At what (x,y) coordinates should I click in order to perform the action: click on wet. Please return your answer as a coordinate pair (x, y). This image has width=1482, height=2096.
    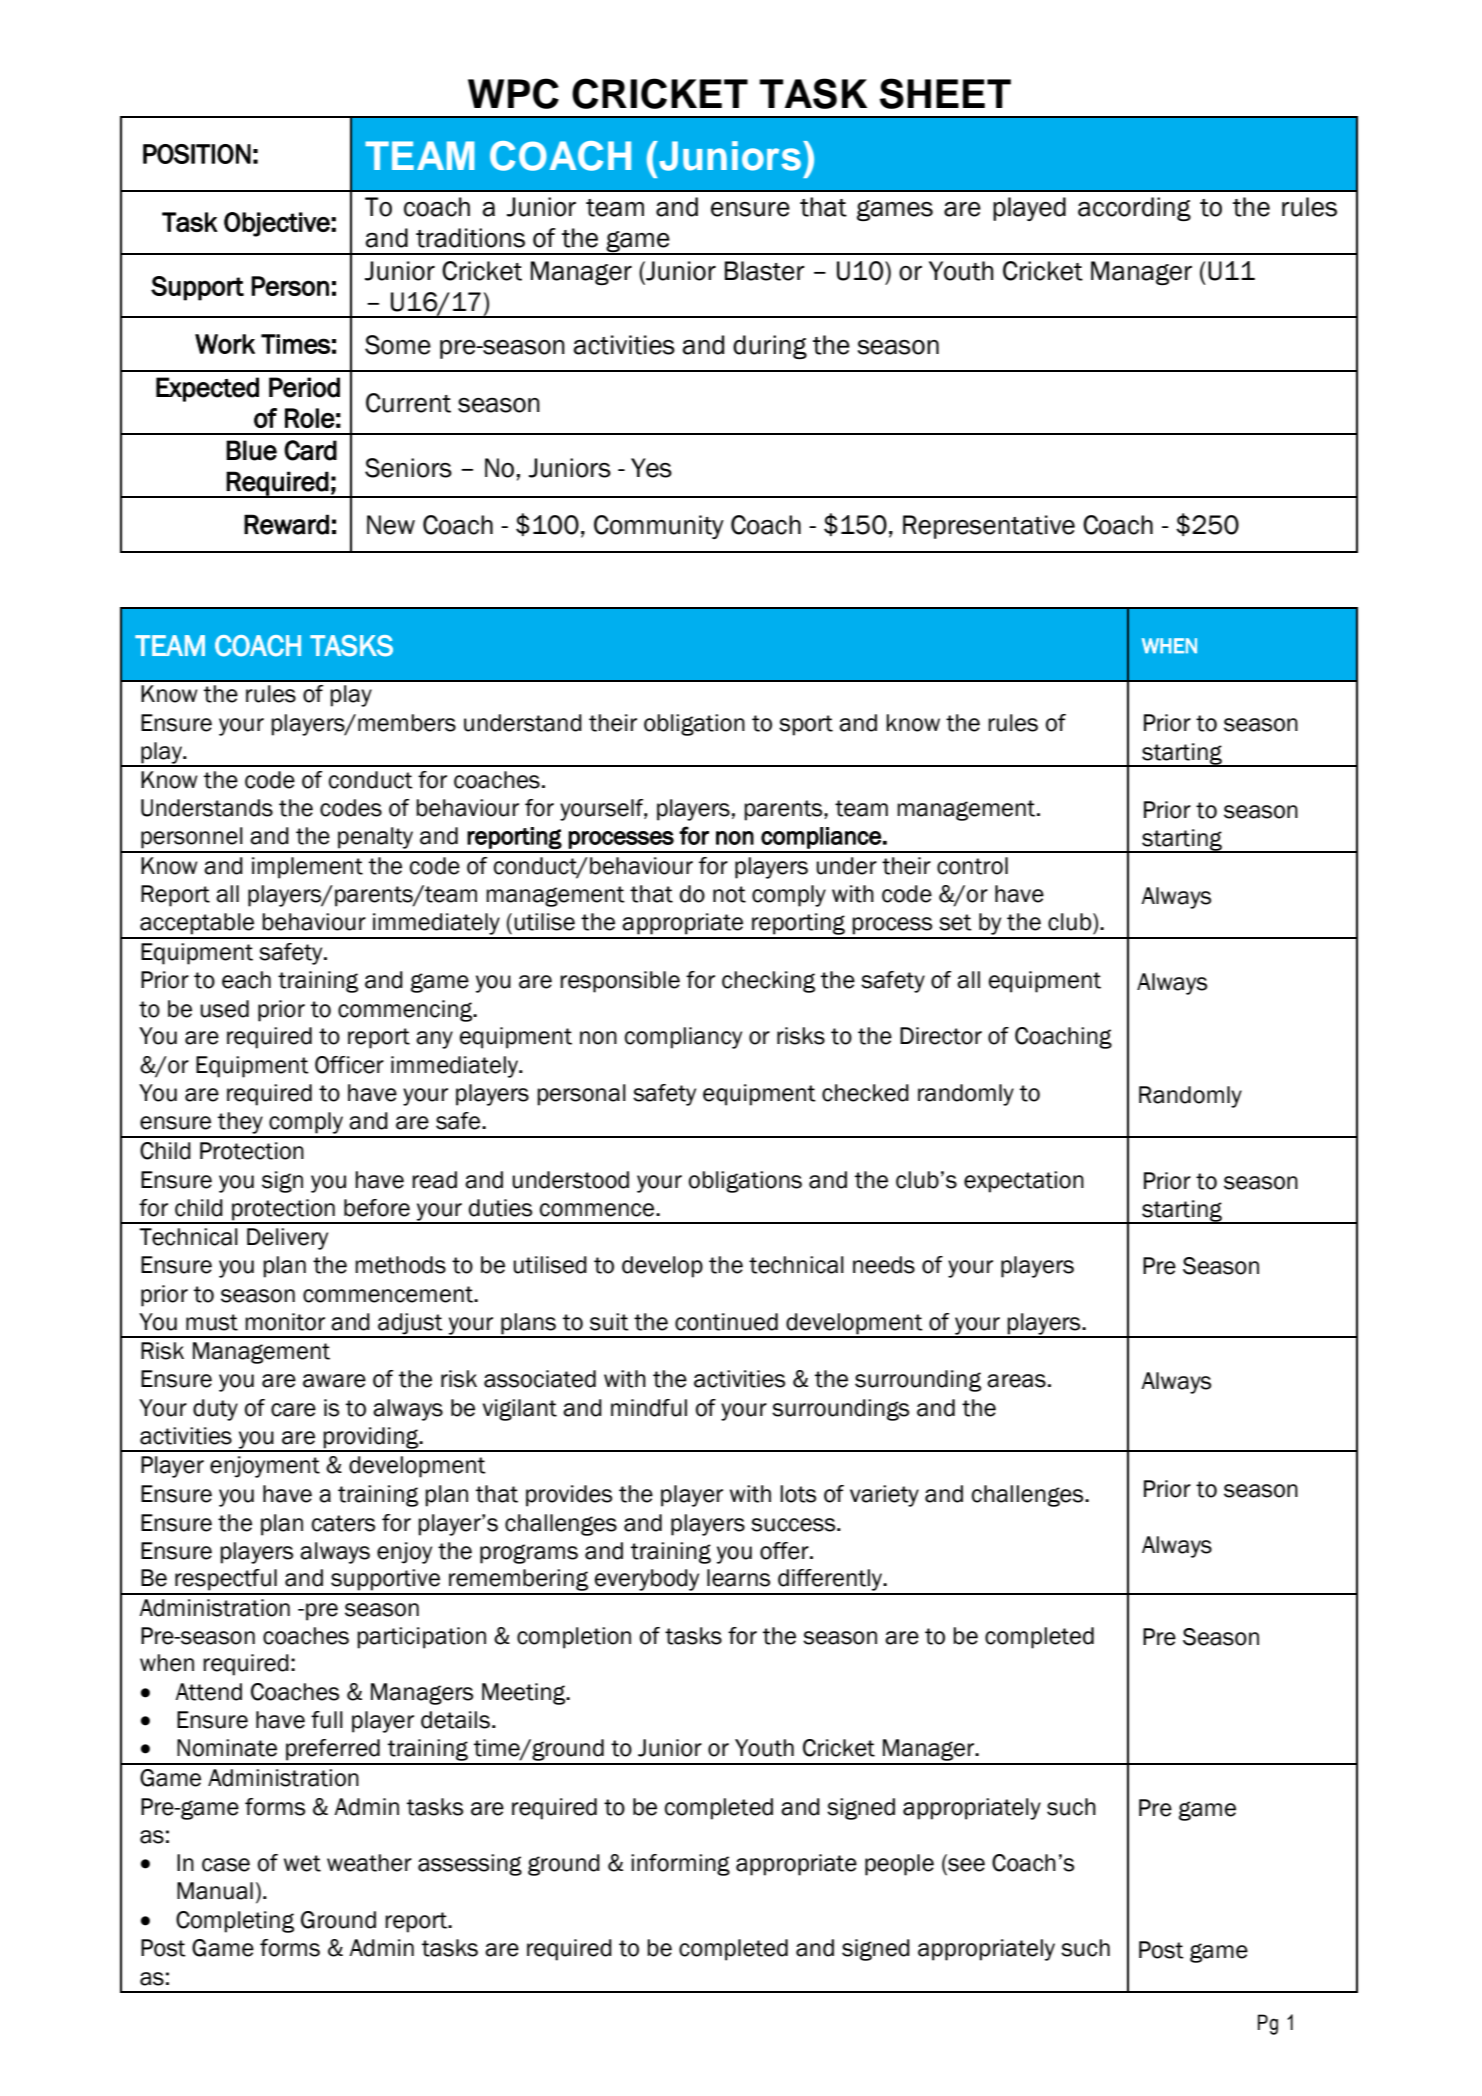
    Looking at the image, I should click on (302, 1863).
